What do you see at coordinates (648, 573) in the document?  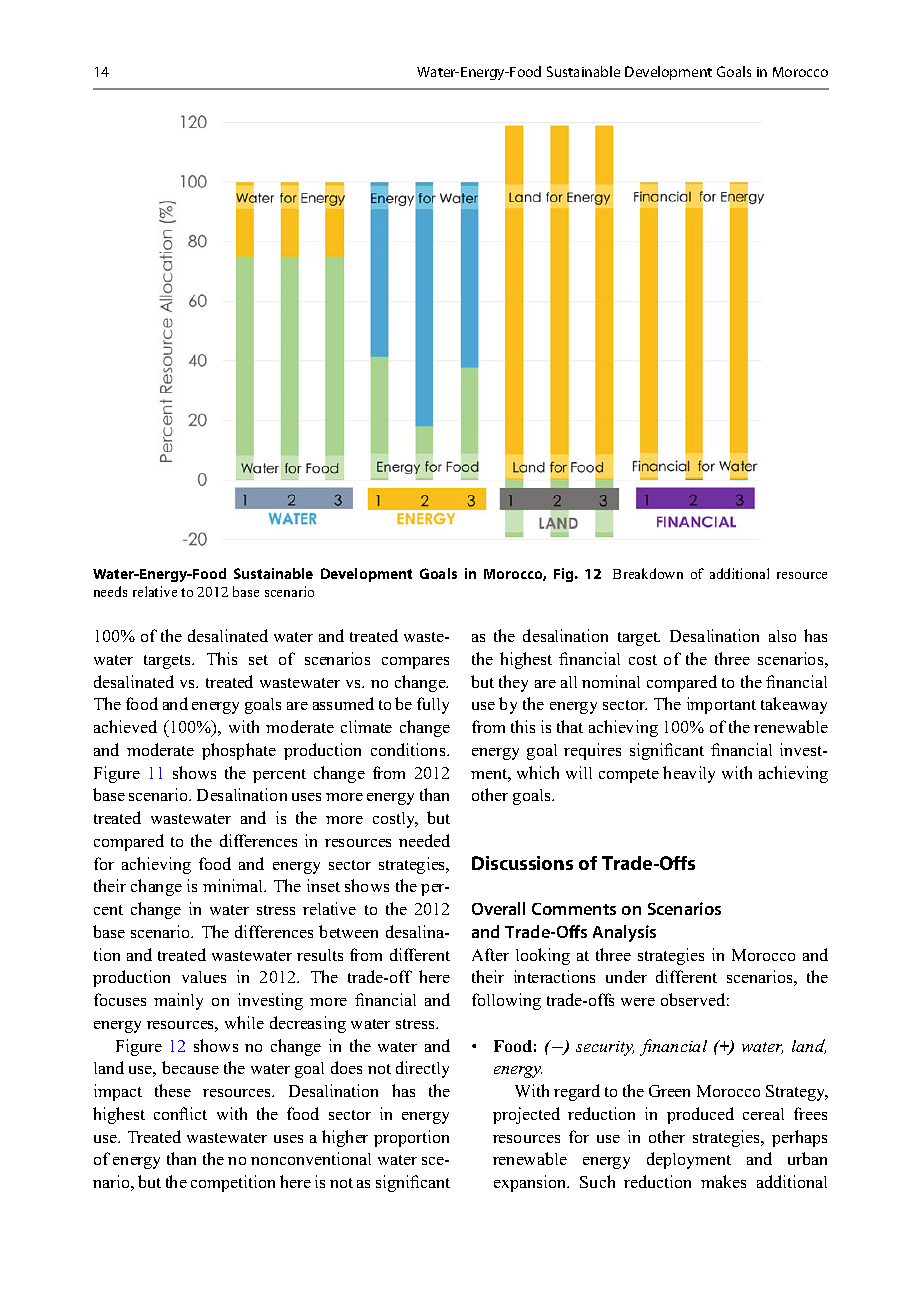 I see `Breakdown` at bounding box center [648, 573].
